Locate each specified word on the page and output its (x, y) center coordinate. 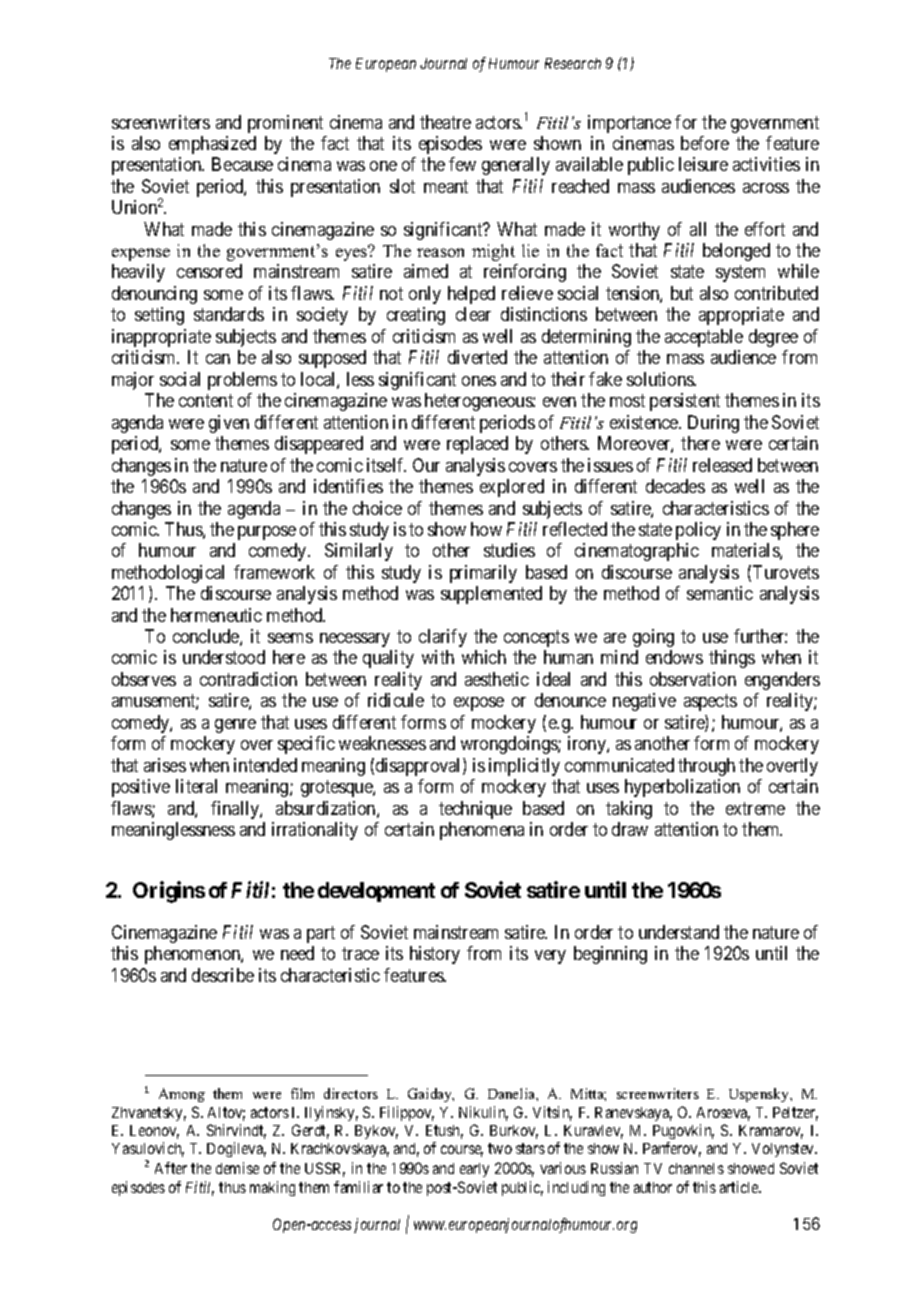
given (229, 424)
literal (196, 786)
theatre (445, 122)
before (705, 143)
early (474, 1170)
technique (475, 810)
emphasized (212, 145)
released (722, 465)
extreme (755, 808)
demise (237, 1168)
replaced (477, 445)
